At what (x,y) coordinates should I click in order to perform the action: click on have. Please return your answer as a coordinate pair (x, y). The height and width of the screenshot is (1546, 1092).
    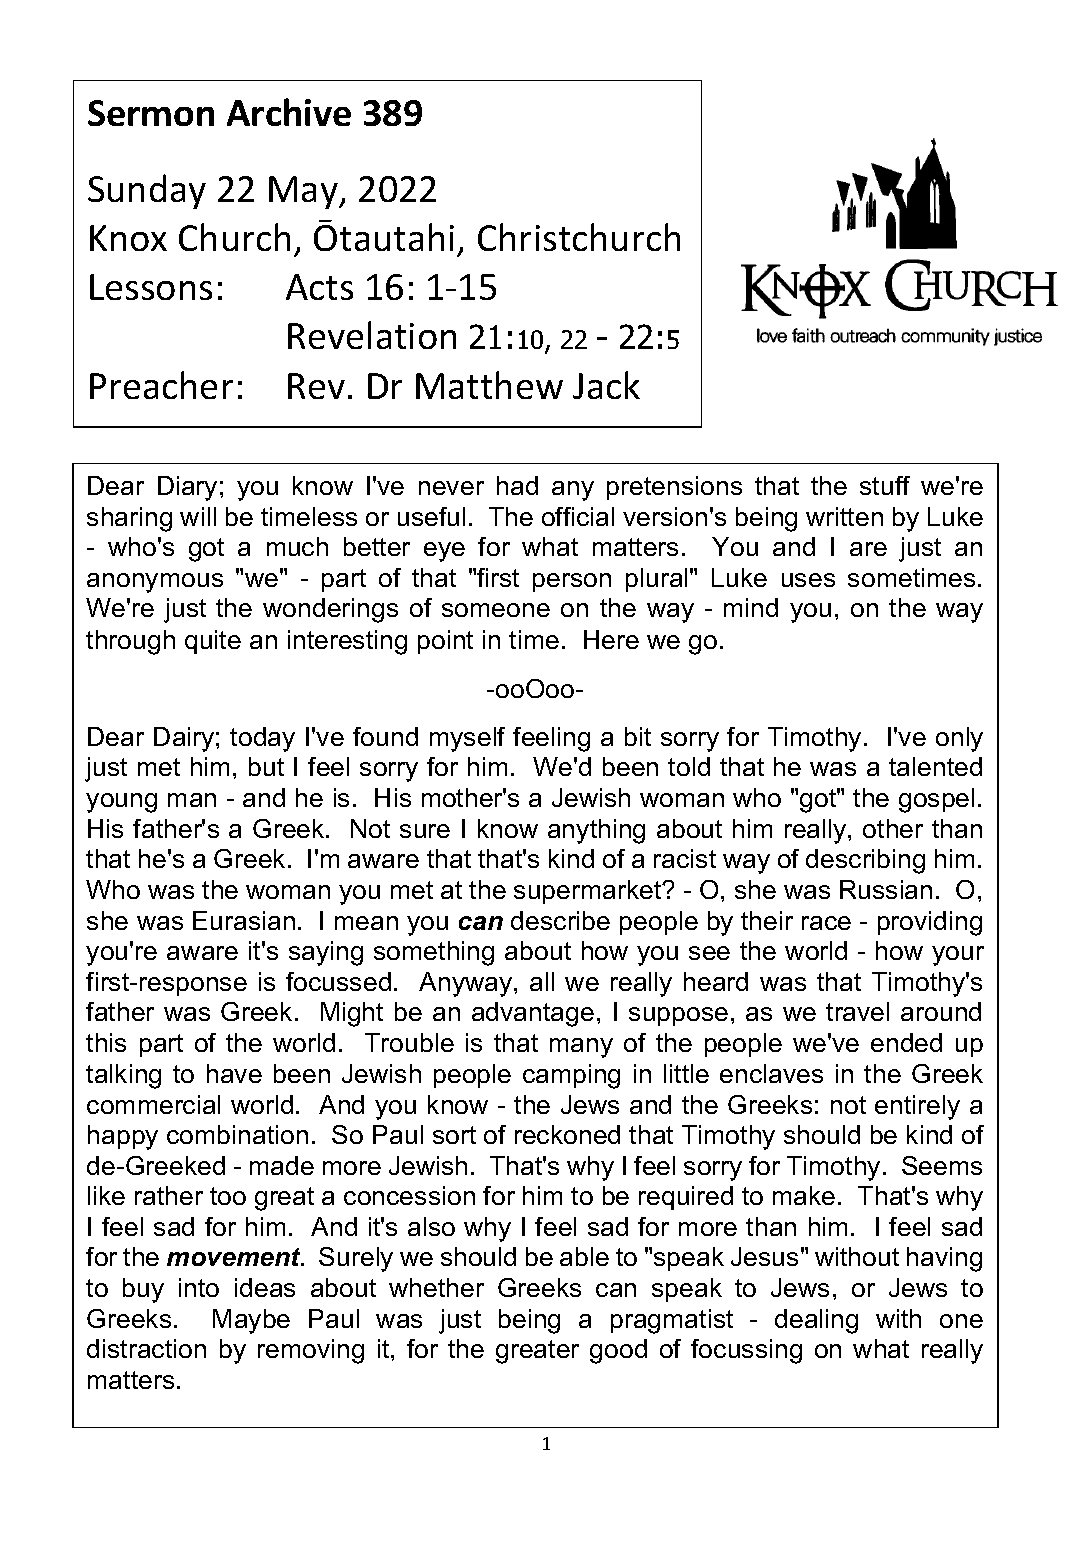
    Looking at the image, I should click on (234, 1073).
